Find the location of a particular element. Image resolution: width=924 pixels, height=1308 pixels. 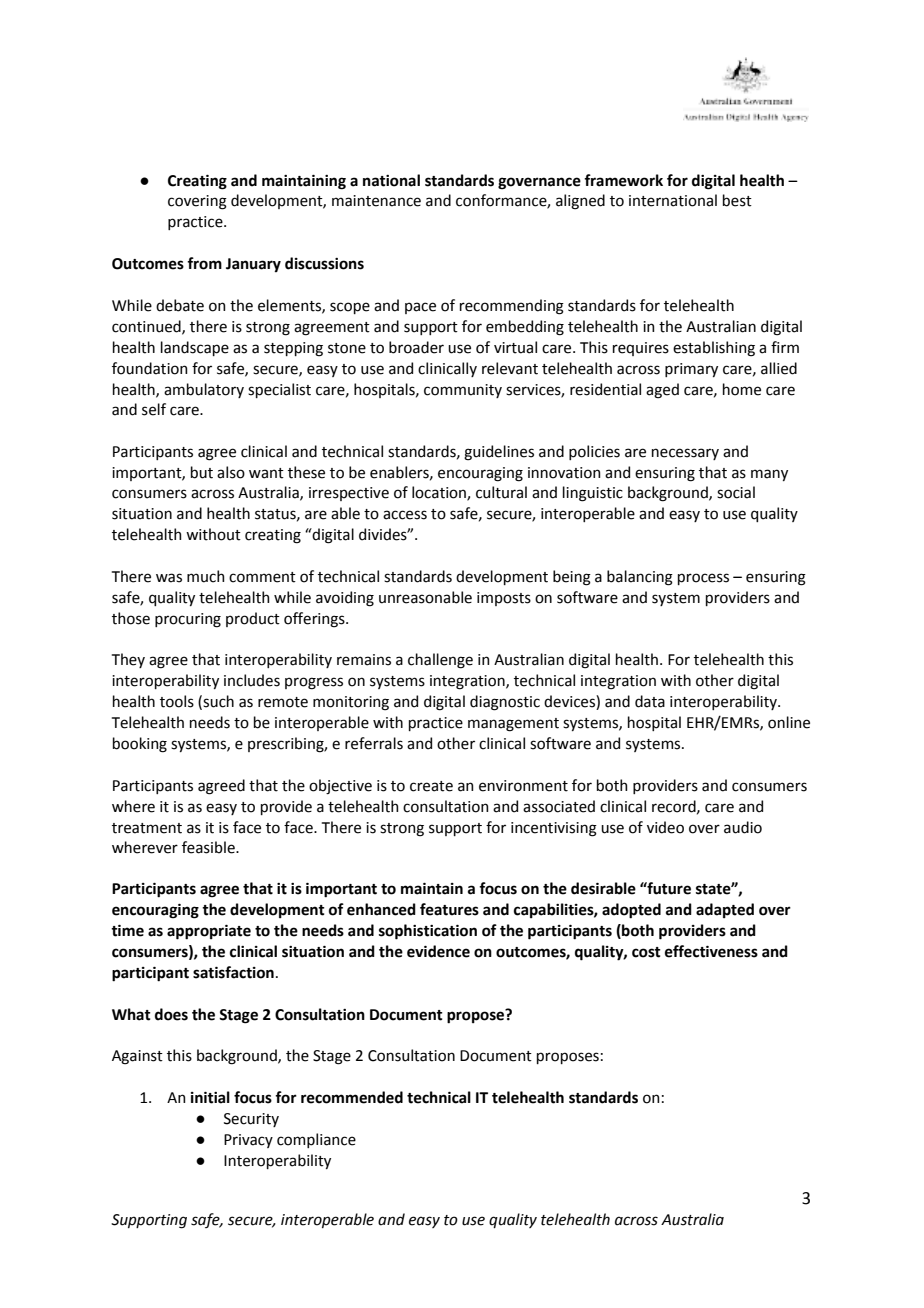

from is located at coordinates (204, 263).
